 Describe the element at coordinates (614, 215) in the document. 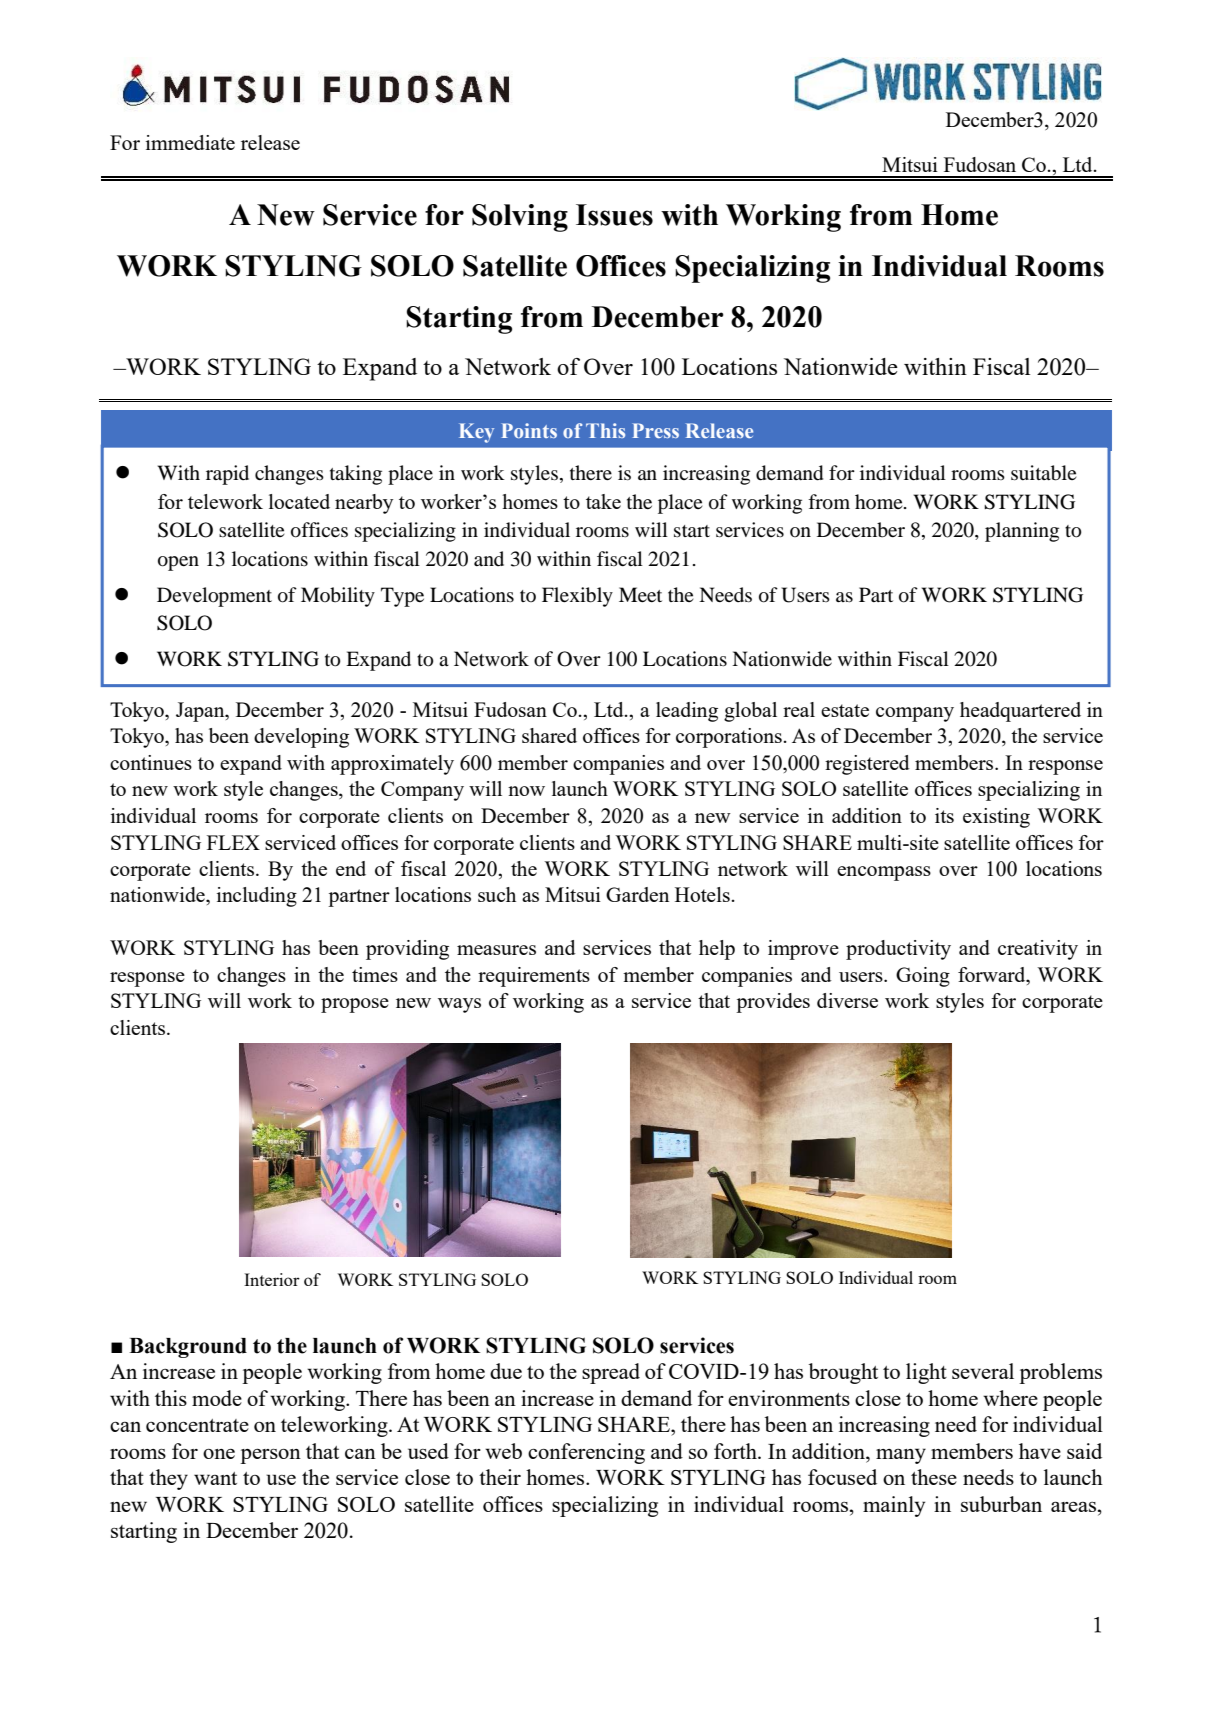

I see `Issues` at that location.
